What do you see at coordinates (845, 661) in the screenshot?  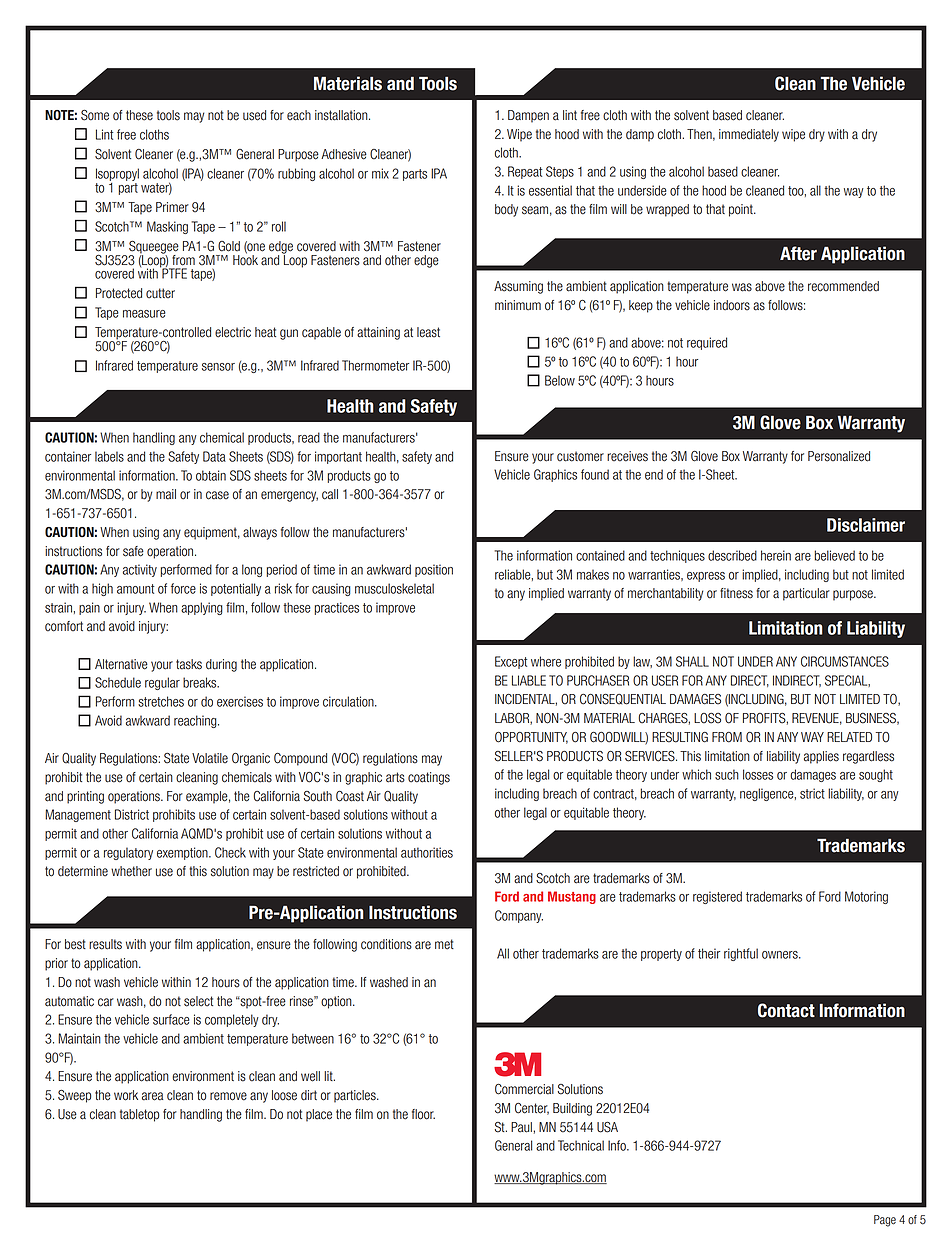 I see `CIRCUMSTANCES` at bounding box center [845, 661].
